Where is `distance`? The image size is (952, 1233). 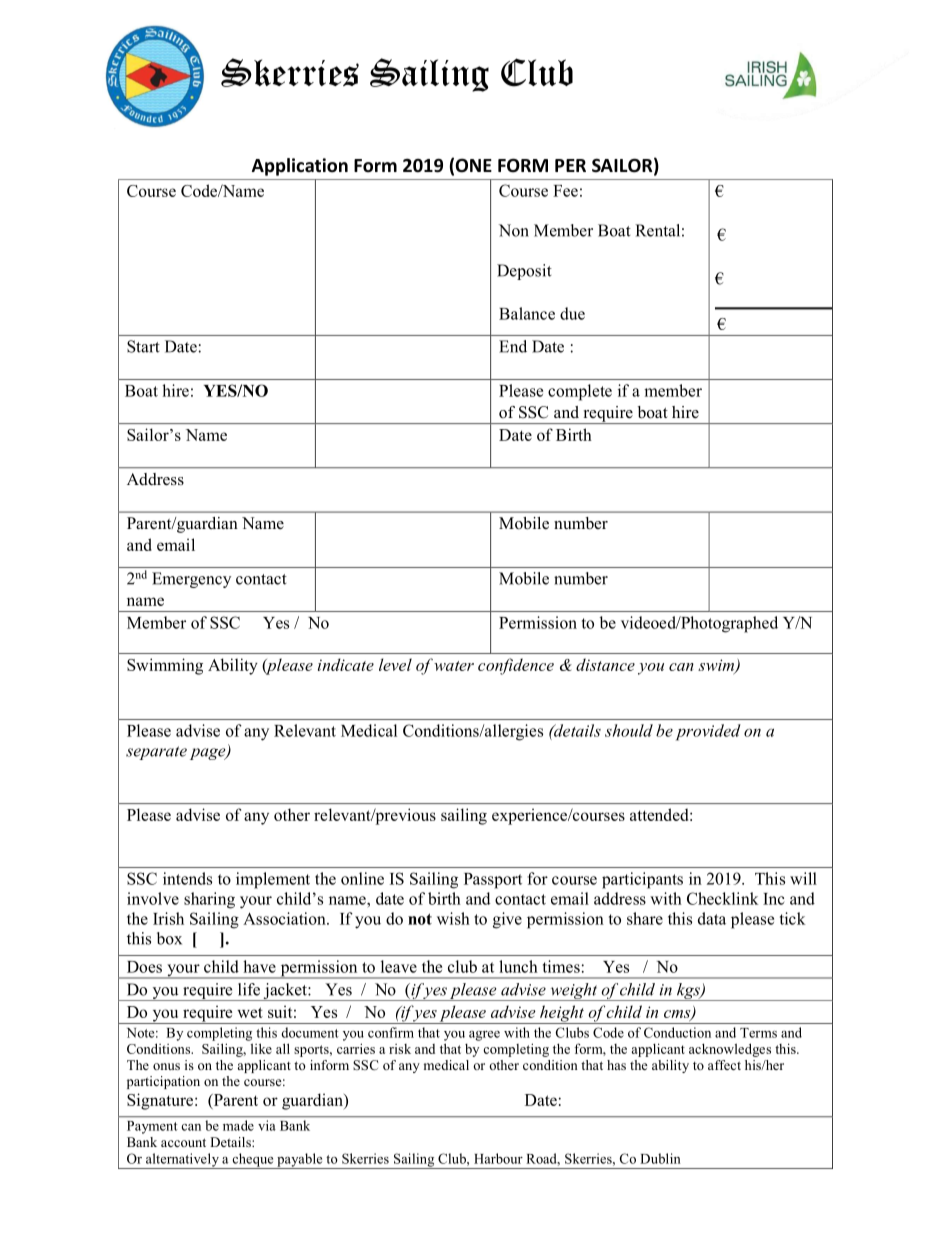 distance is located at coordinates (605, 664).
